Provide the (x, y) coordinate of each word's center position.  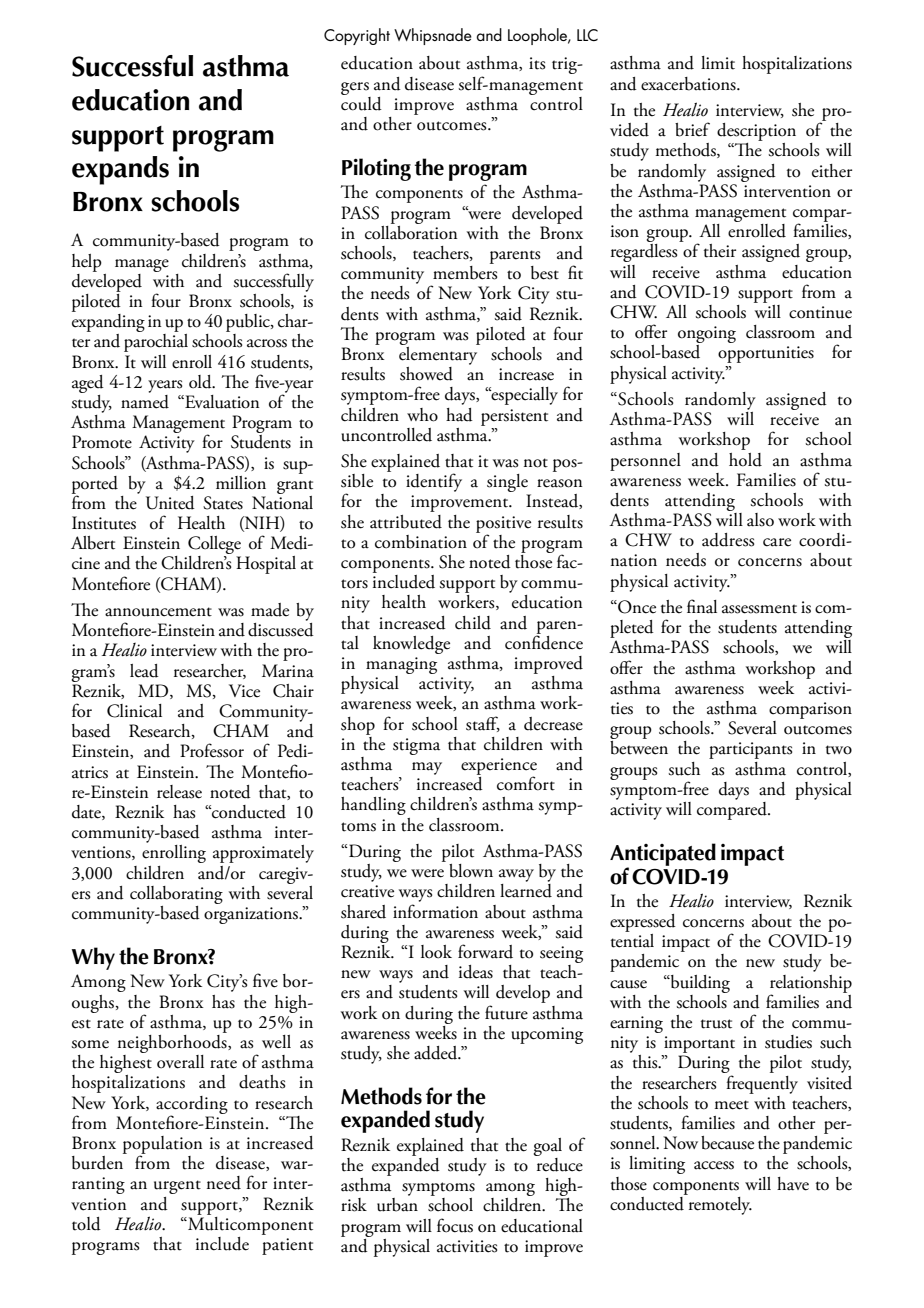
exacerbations (689, 84)
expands (120, 170)
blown (471, 871)
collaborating (176, 895)
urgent (177, 1187)
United (170, 503)
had (459, 415)
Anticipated (663, 856)
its (537, 63)
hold (745, 460)
